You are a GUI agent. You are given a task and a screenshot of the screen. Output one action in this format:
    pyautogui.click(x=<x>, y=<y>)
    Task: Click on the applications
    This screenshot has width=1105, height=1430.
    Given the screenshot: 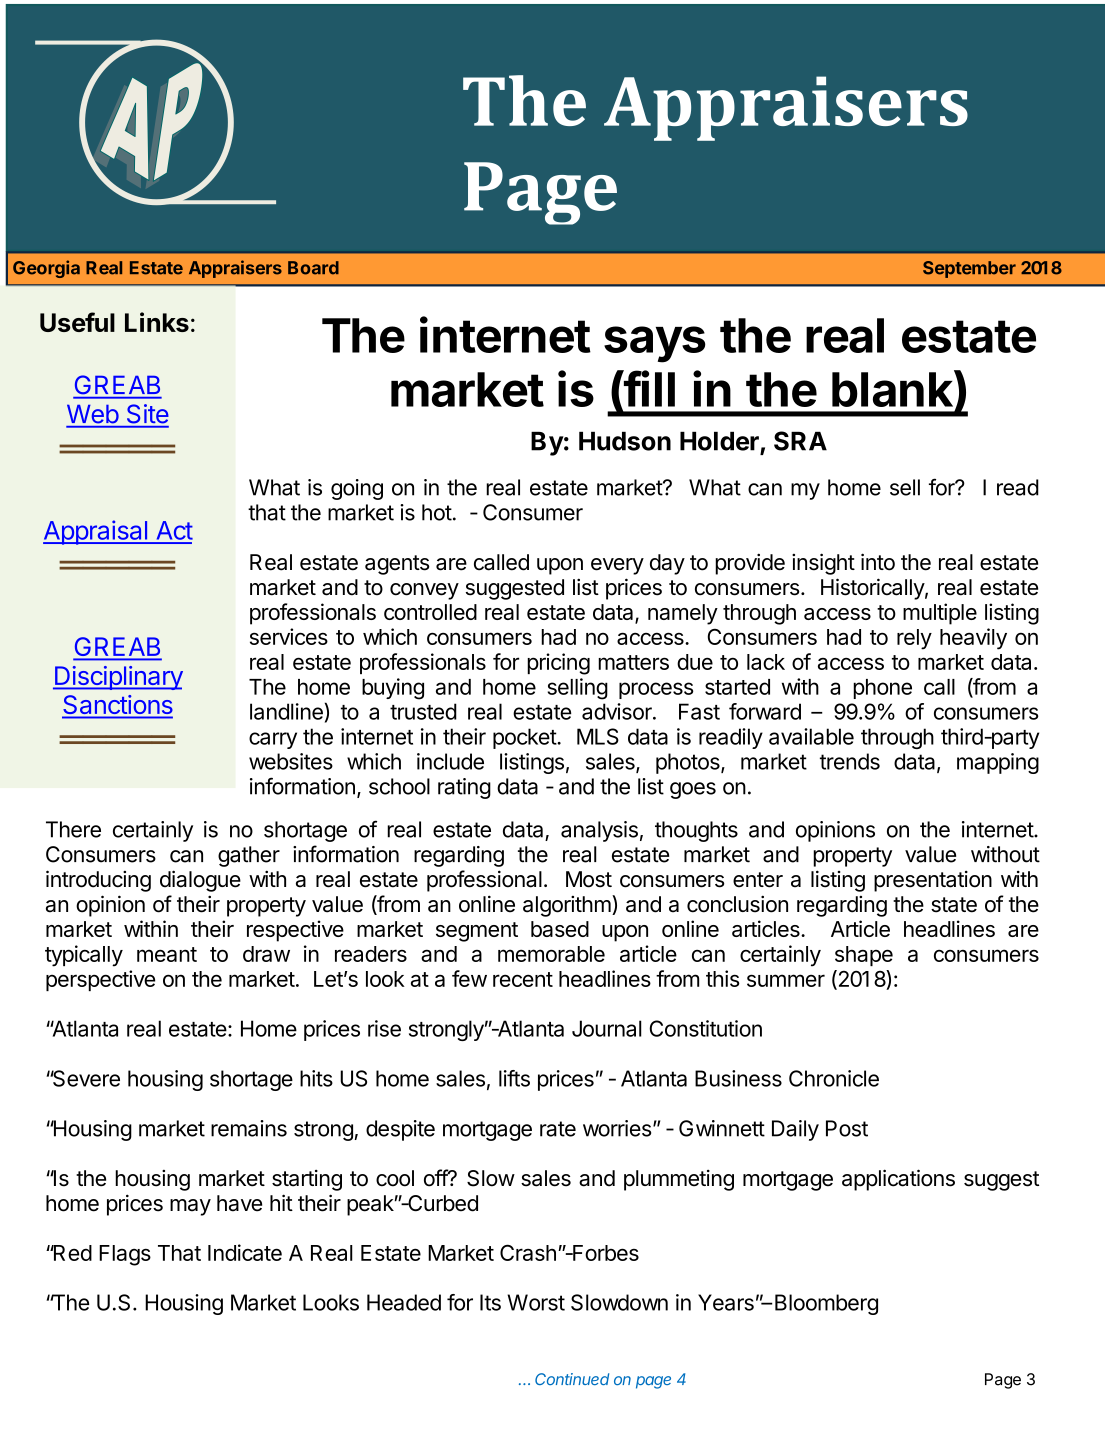 What is the action you would take?
    pyautogui.click(x=898, y=1180)
